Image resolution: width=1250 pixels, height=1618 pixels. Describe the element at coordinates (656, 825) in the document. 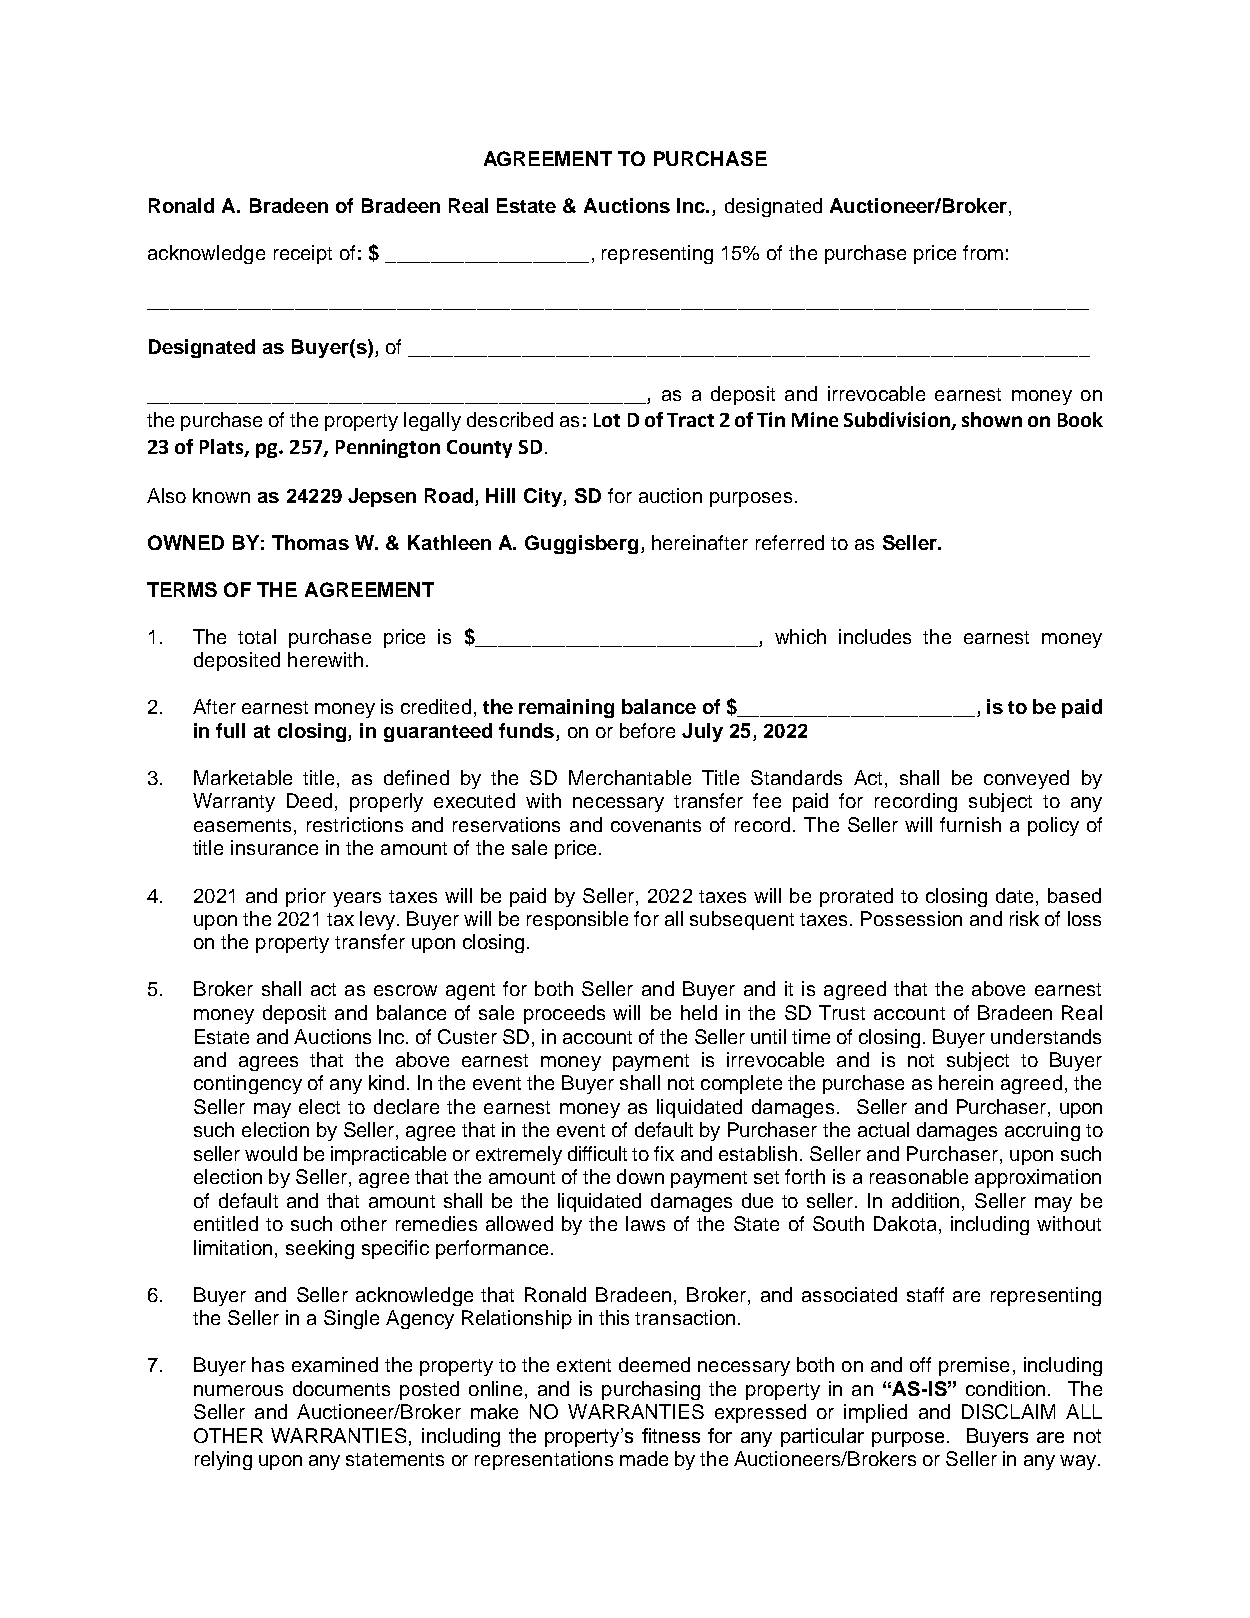

I see `covenants` at that location.
